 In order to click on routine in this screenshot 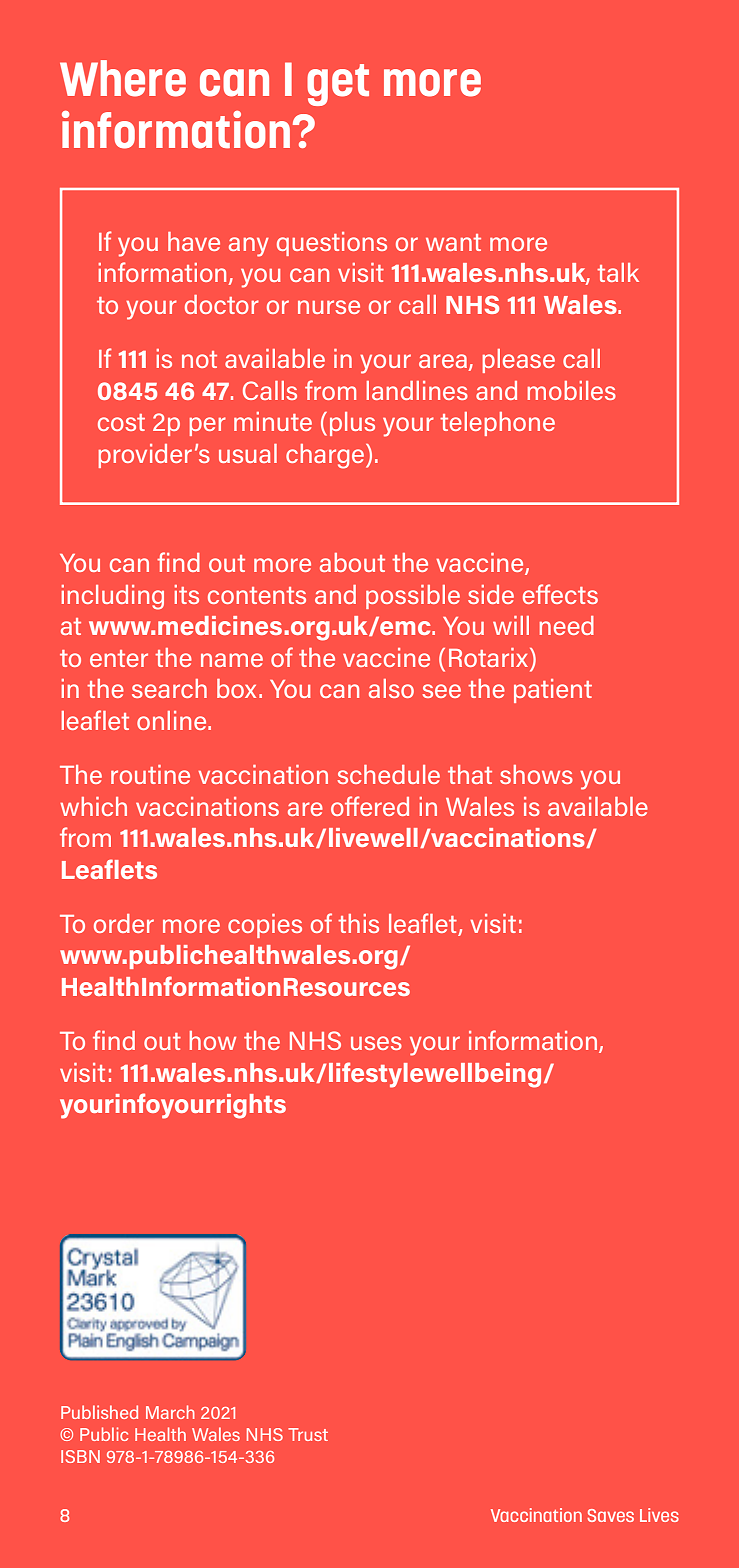, I will do `click(150, 774)`.
